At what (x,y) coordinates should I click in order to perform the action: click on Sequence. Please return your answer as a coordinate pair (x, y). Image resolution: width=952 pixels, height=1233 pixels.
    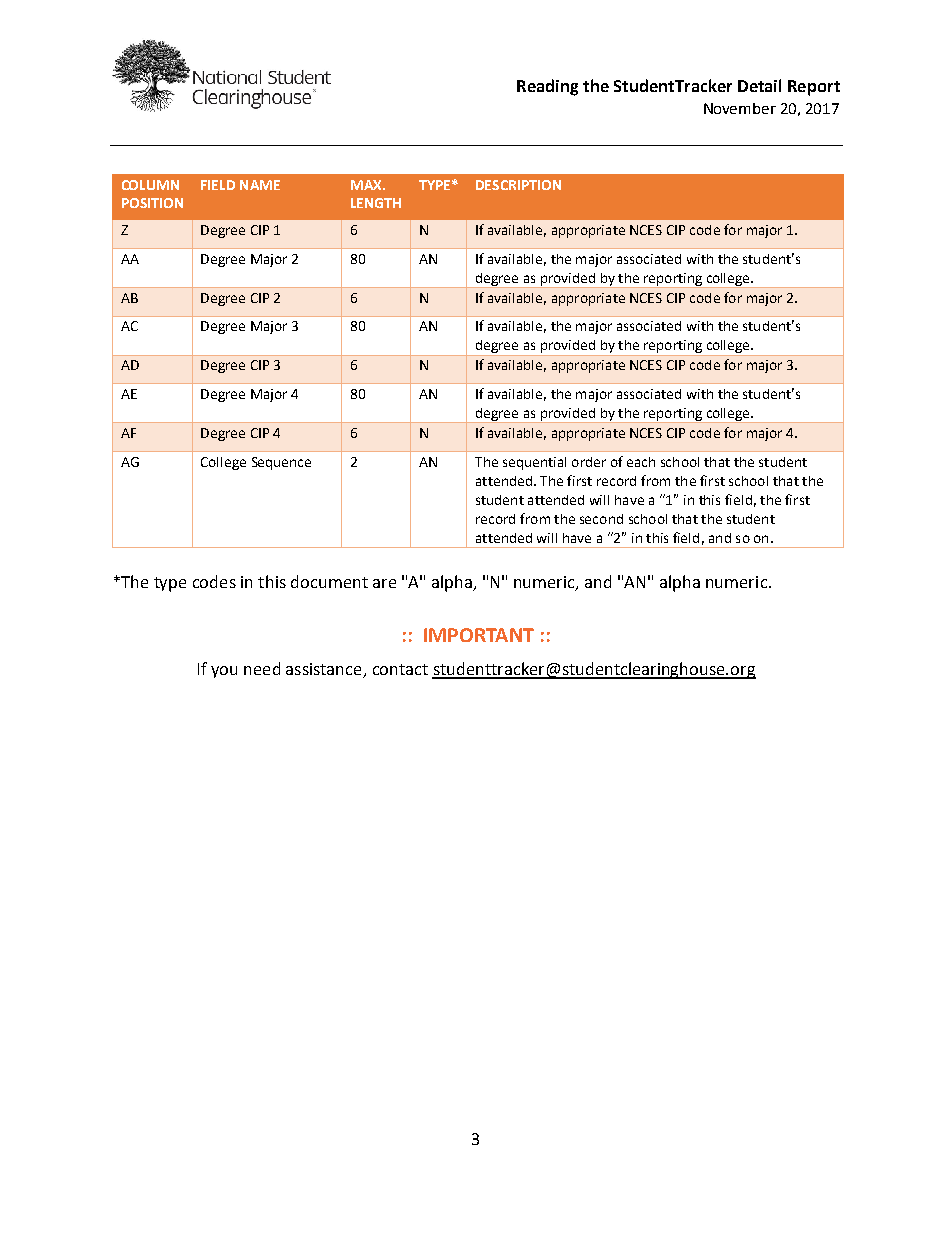
    Looking at the image, I should click on (281, 463).
